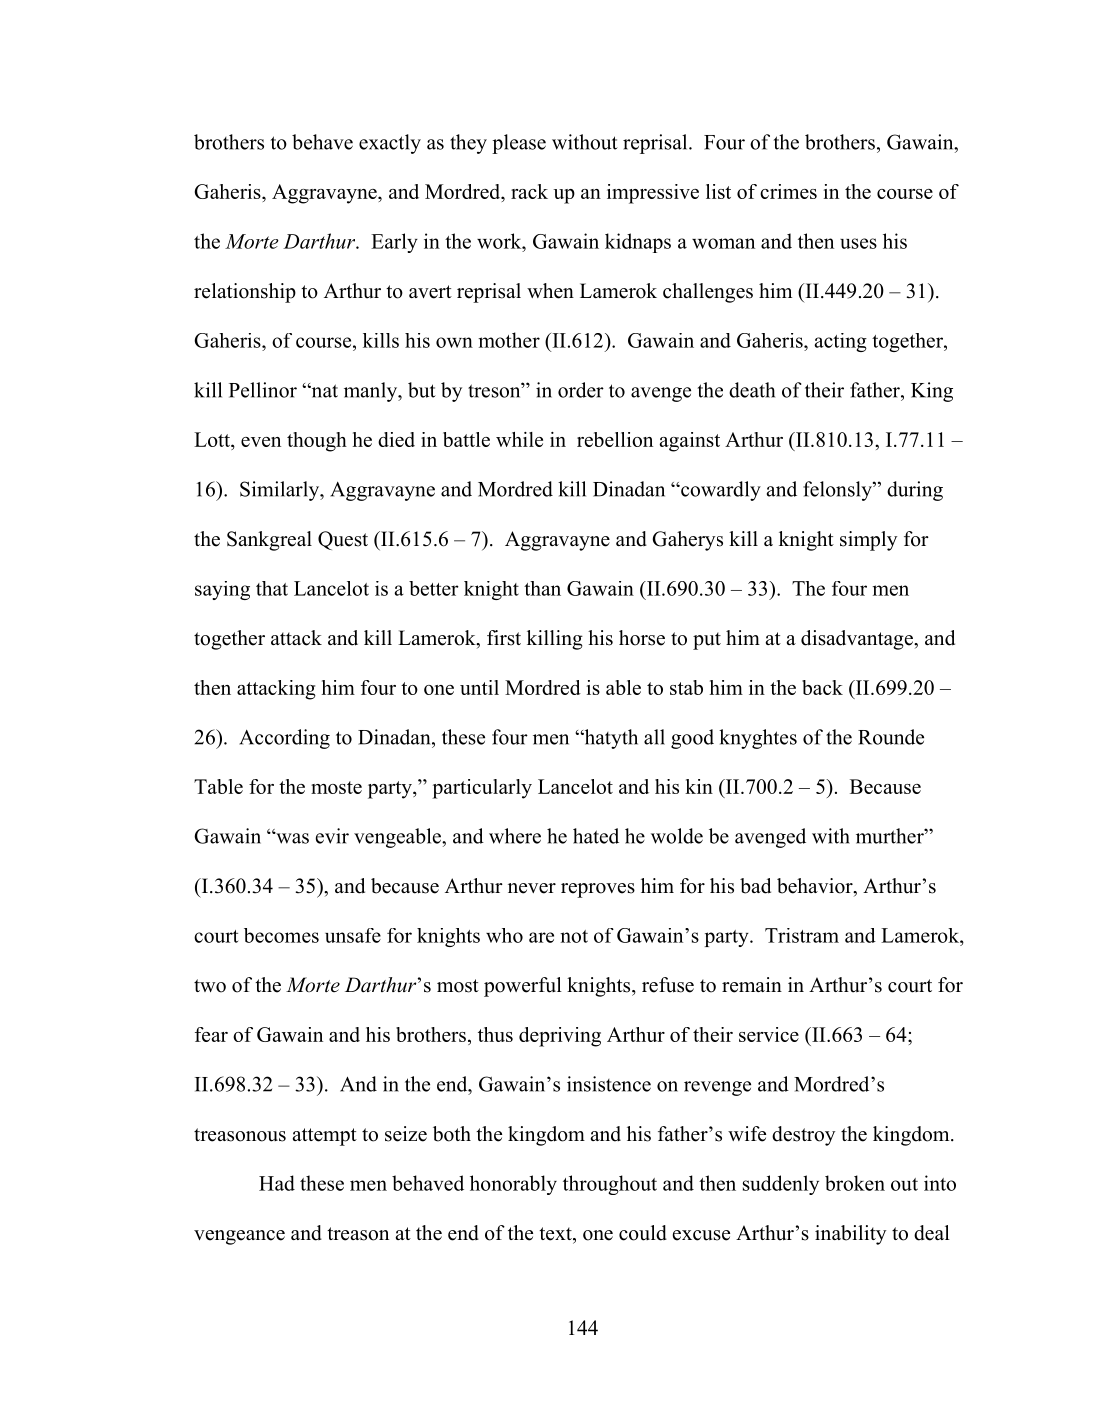  I want to click on bad, so click(755, 886).
